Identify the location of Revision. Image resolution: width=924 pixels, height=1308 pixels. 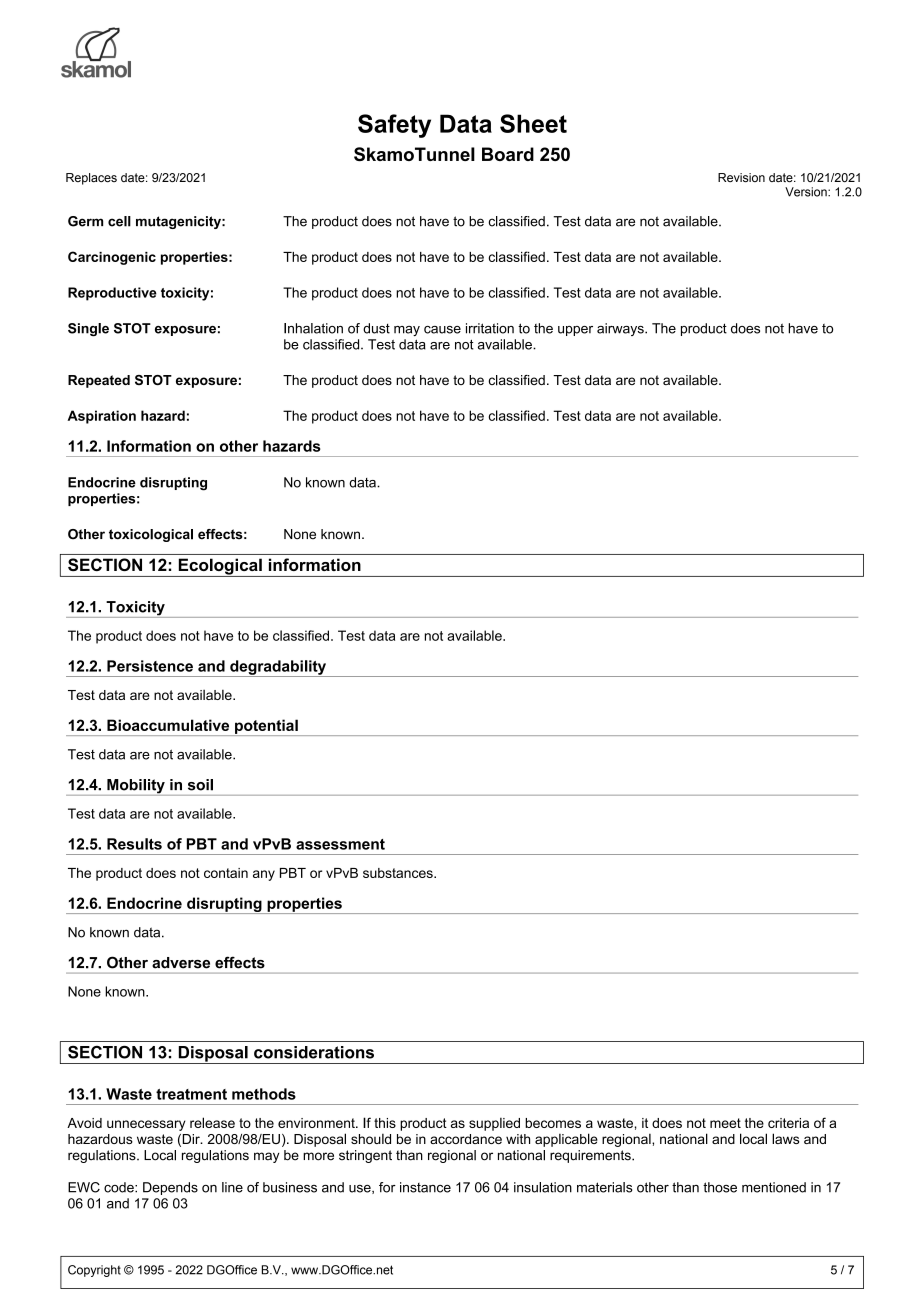
(741, 177).
